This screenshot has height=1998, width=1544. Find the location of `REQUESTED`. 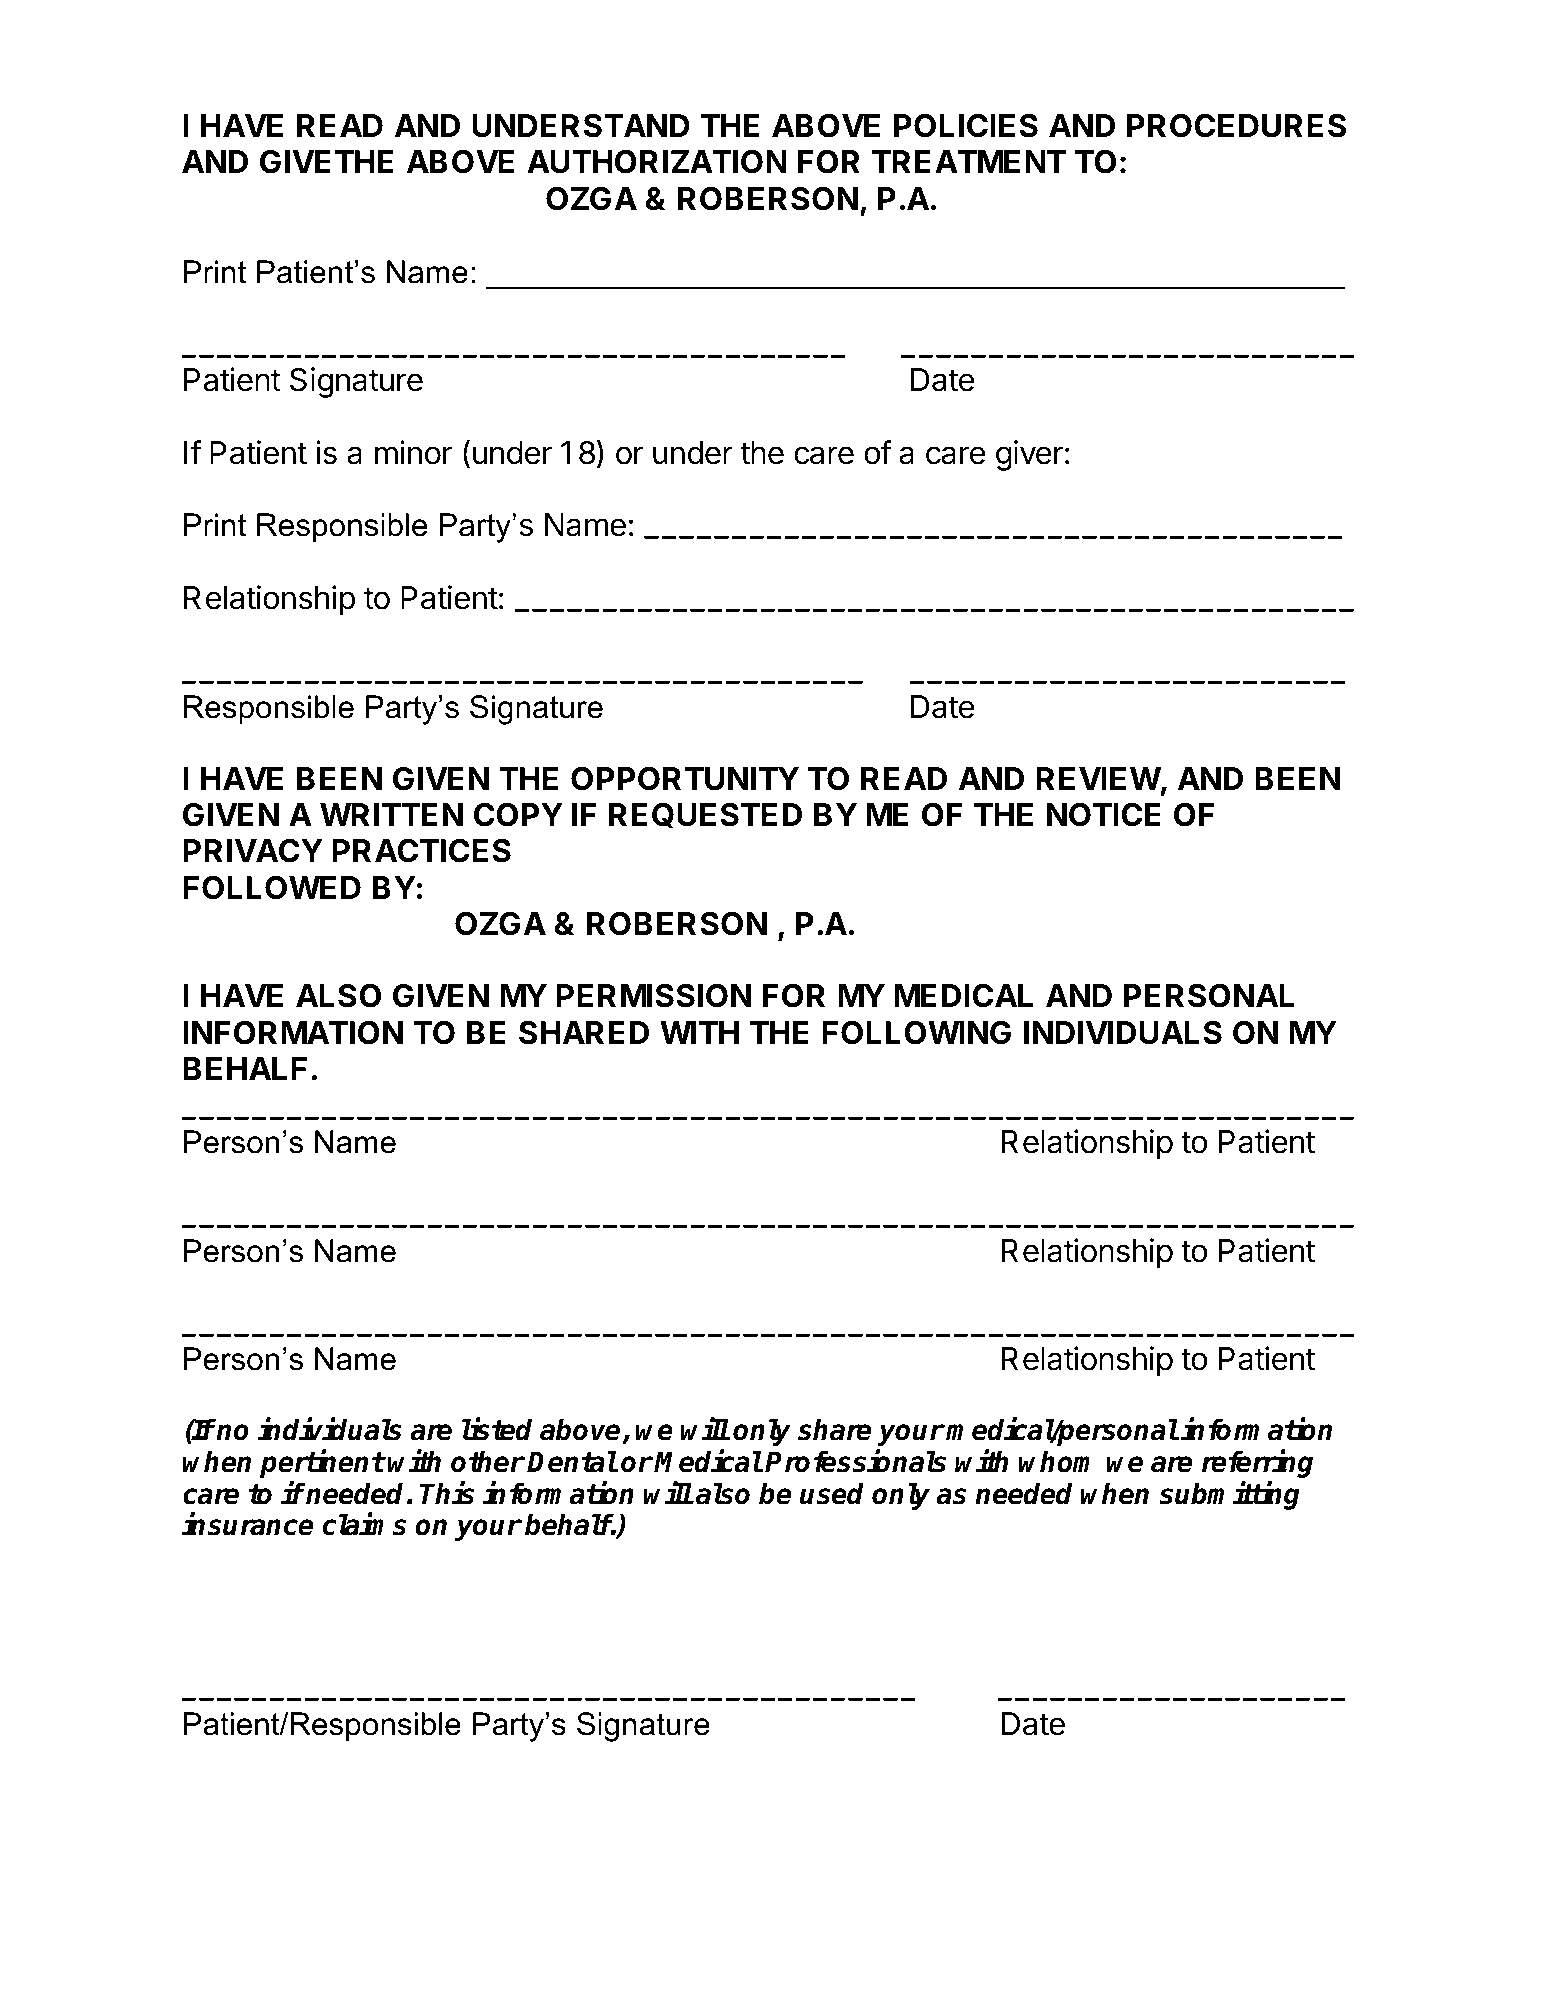

REQUESTED is located at coordinates (705, 815).
